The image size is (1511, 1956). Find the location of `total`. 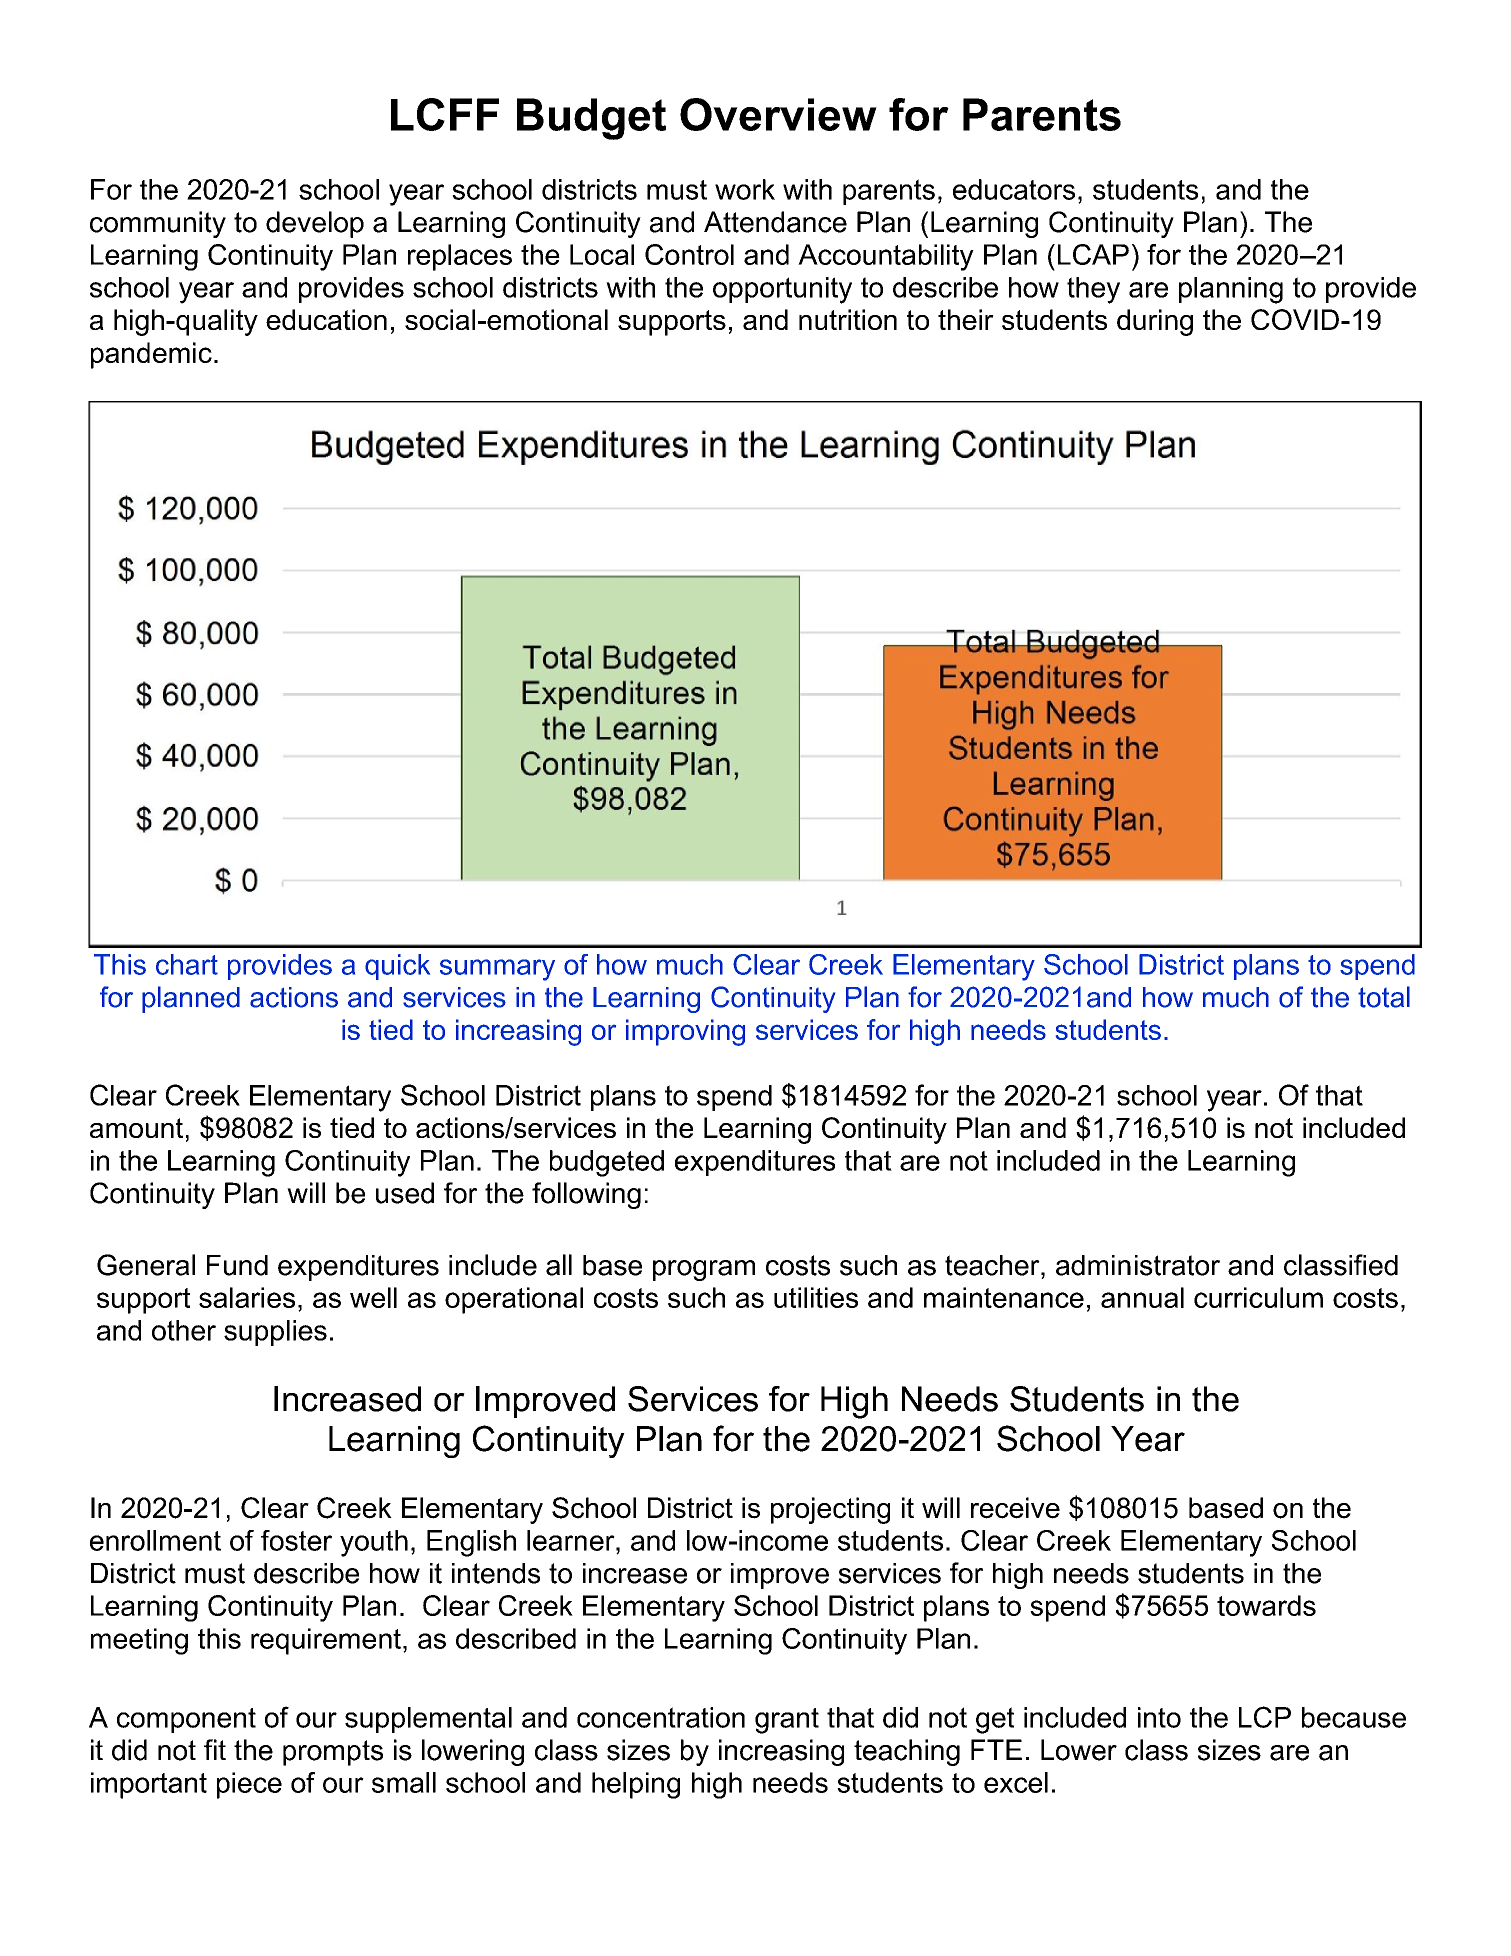

total is located at coordinates (1384, 997).
